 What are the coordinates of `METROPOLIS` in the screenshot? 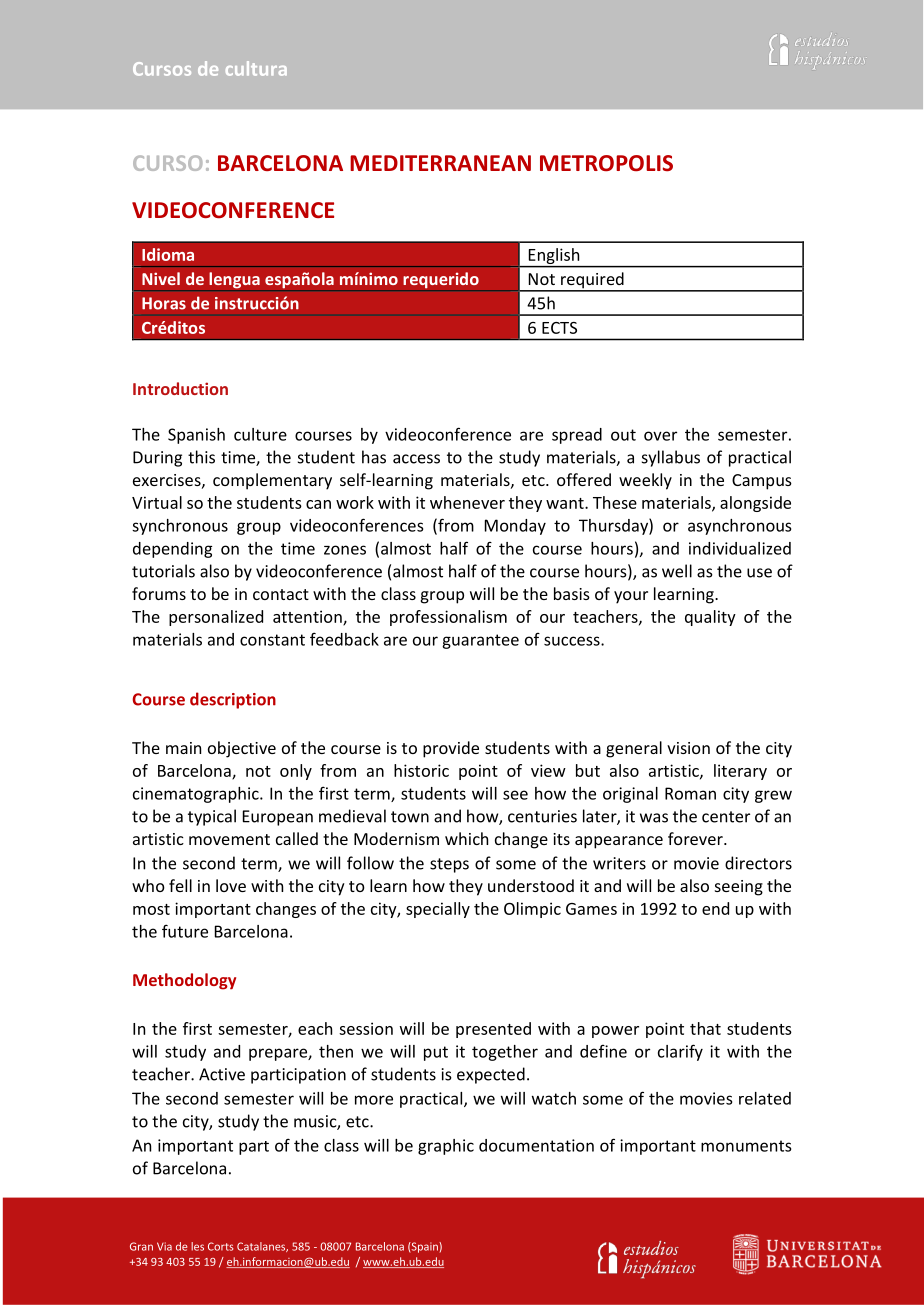 It's located at (606, 163).
